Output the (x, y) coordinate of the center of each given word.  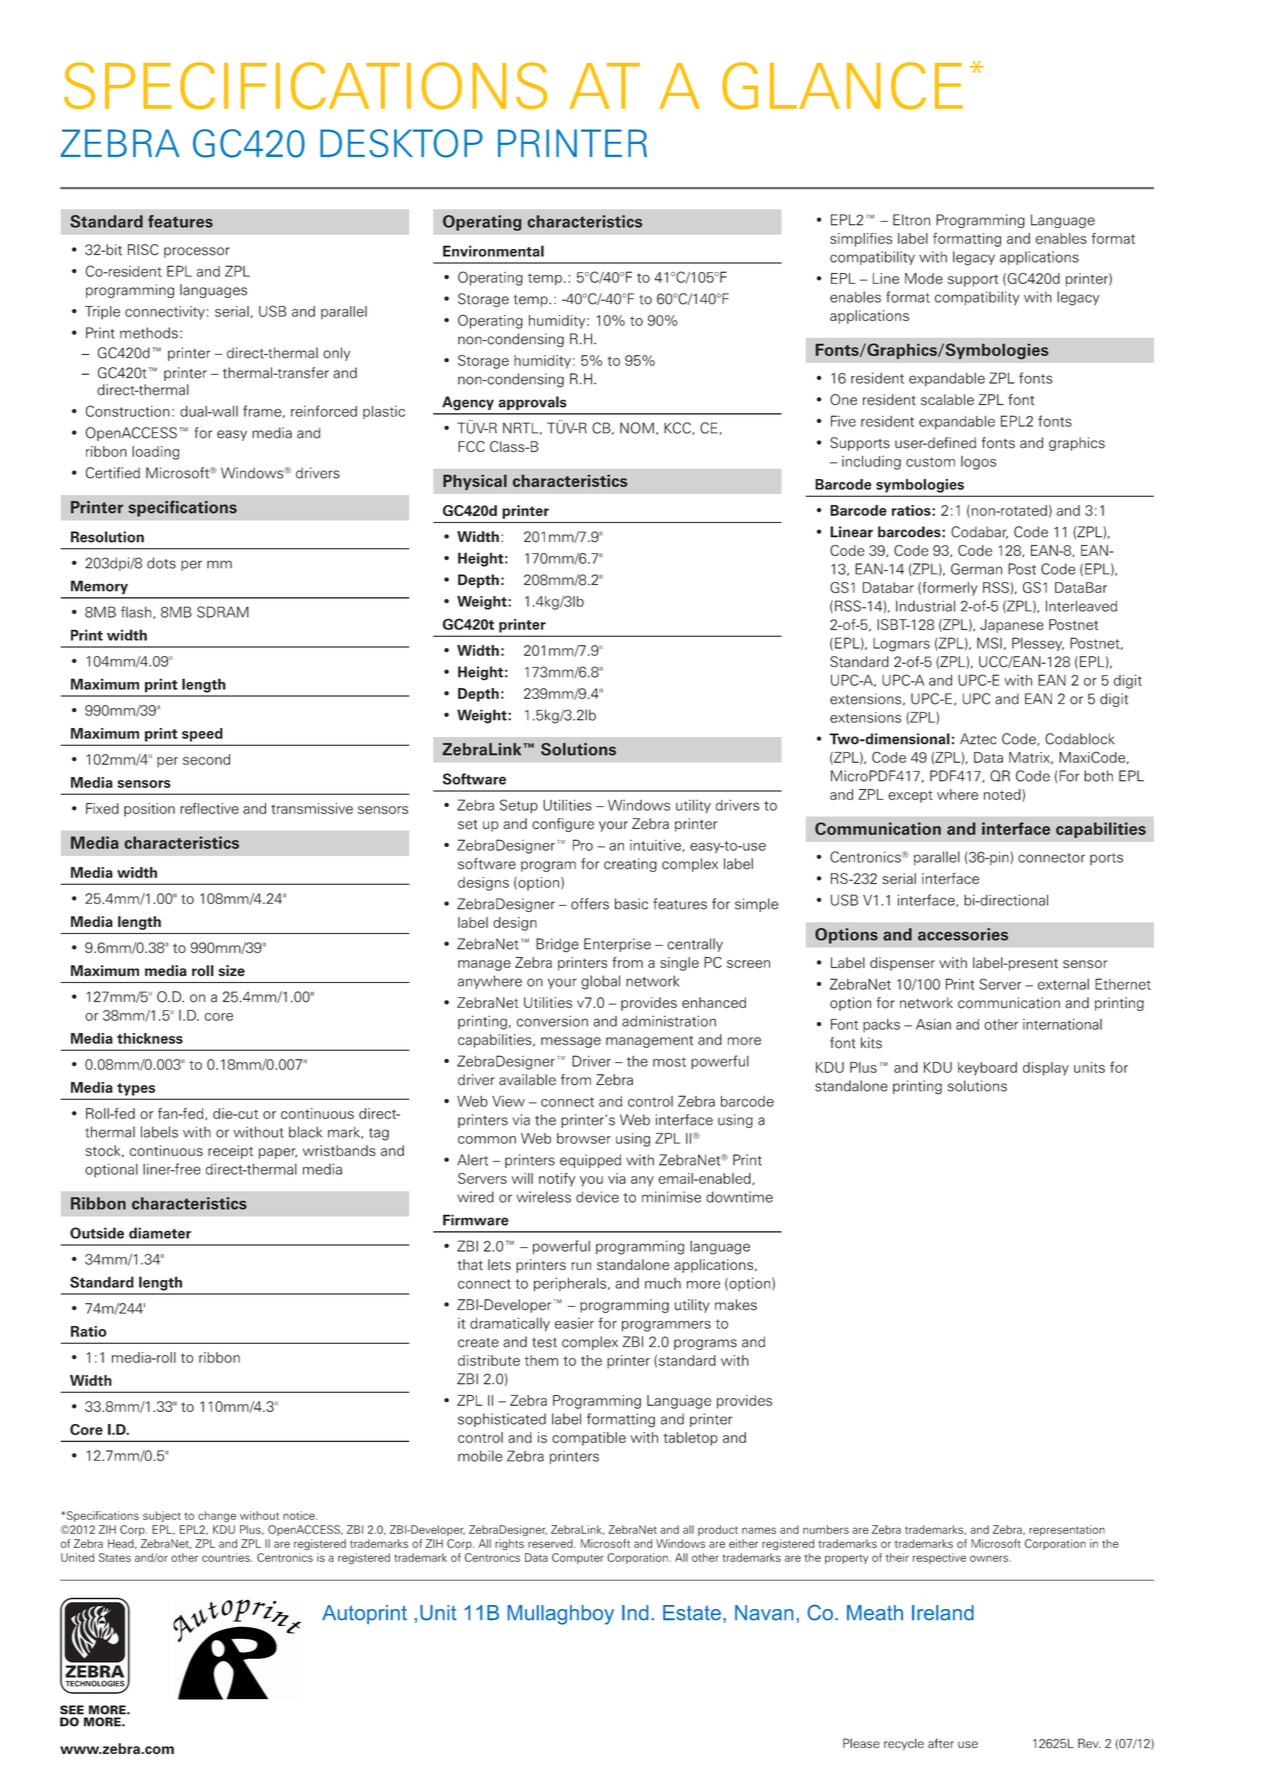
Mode (924, 278)
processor (197, 252)
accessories (963, 934)
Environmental (493, 251)
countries (227, 1557)
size (231, 971)
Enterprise (617, 945)
